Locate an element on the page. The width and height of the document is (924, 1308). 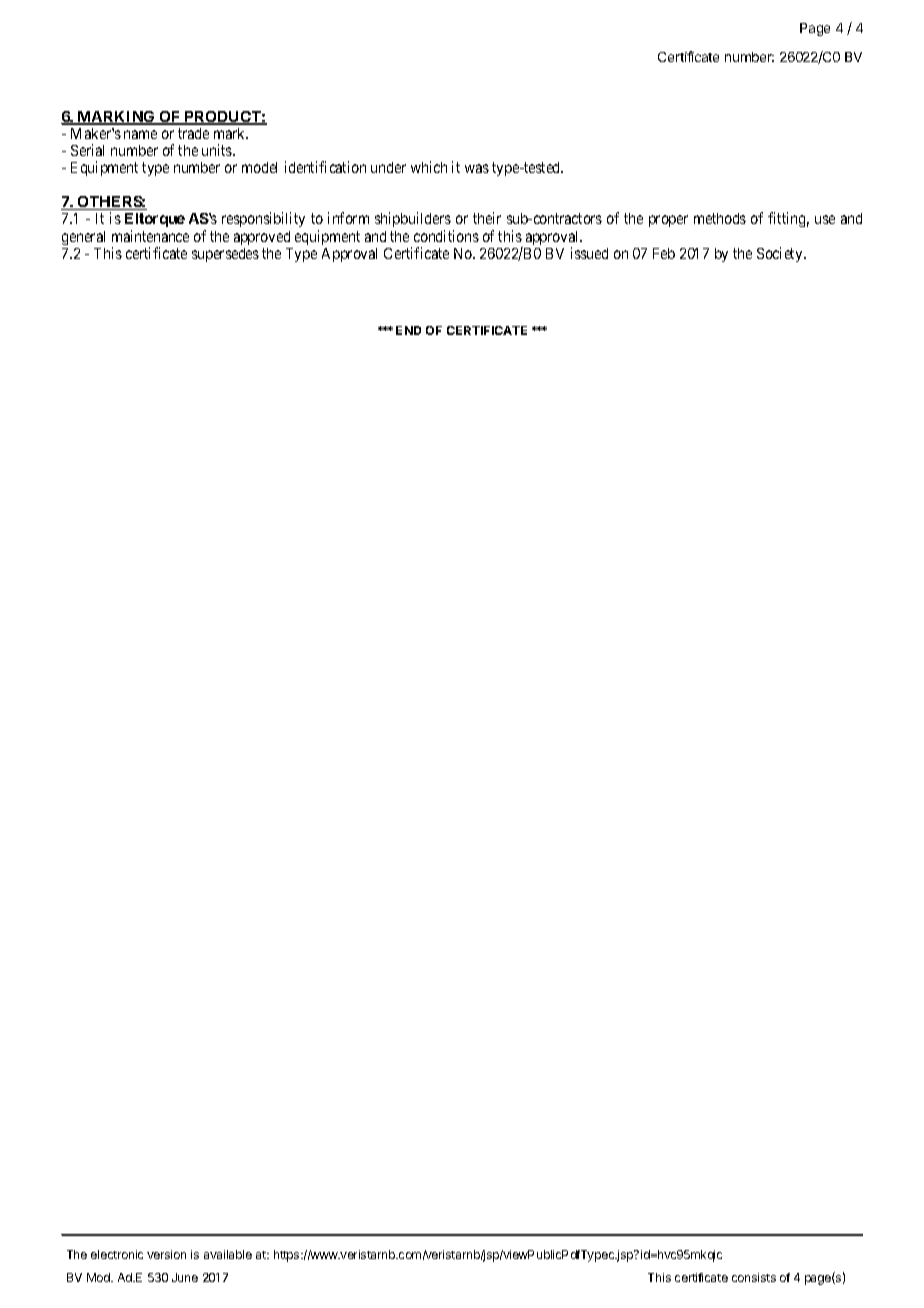
version is located at coordinates (166, 1254).
